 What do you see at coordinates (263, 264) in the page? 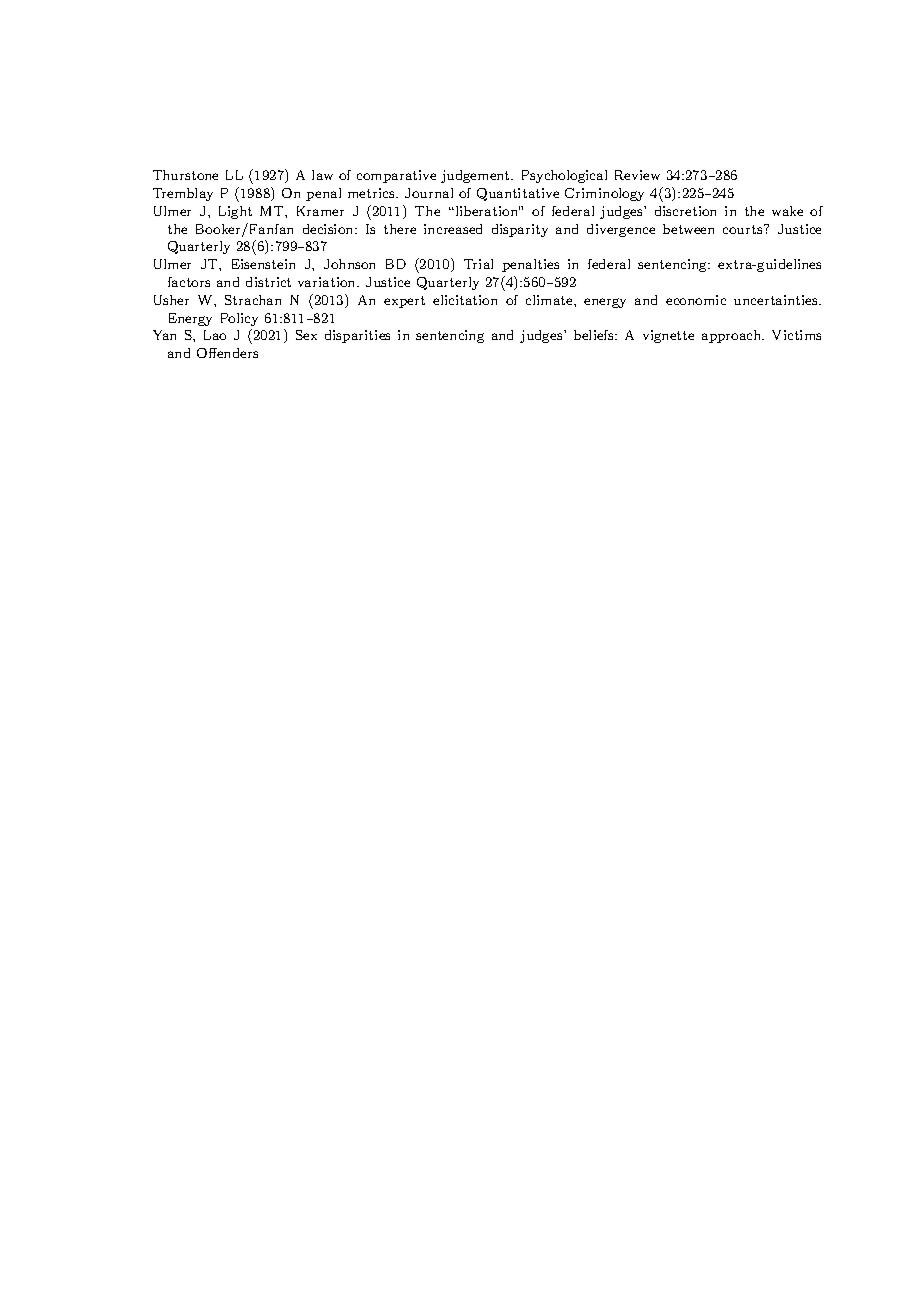
I see `Eisenstein` at bounding box center [263, 264].
